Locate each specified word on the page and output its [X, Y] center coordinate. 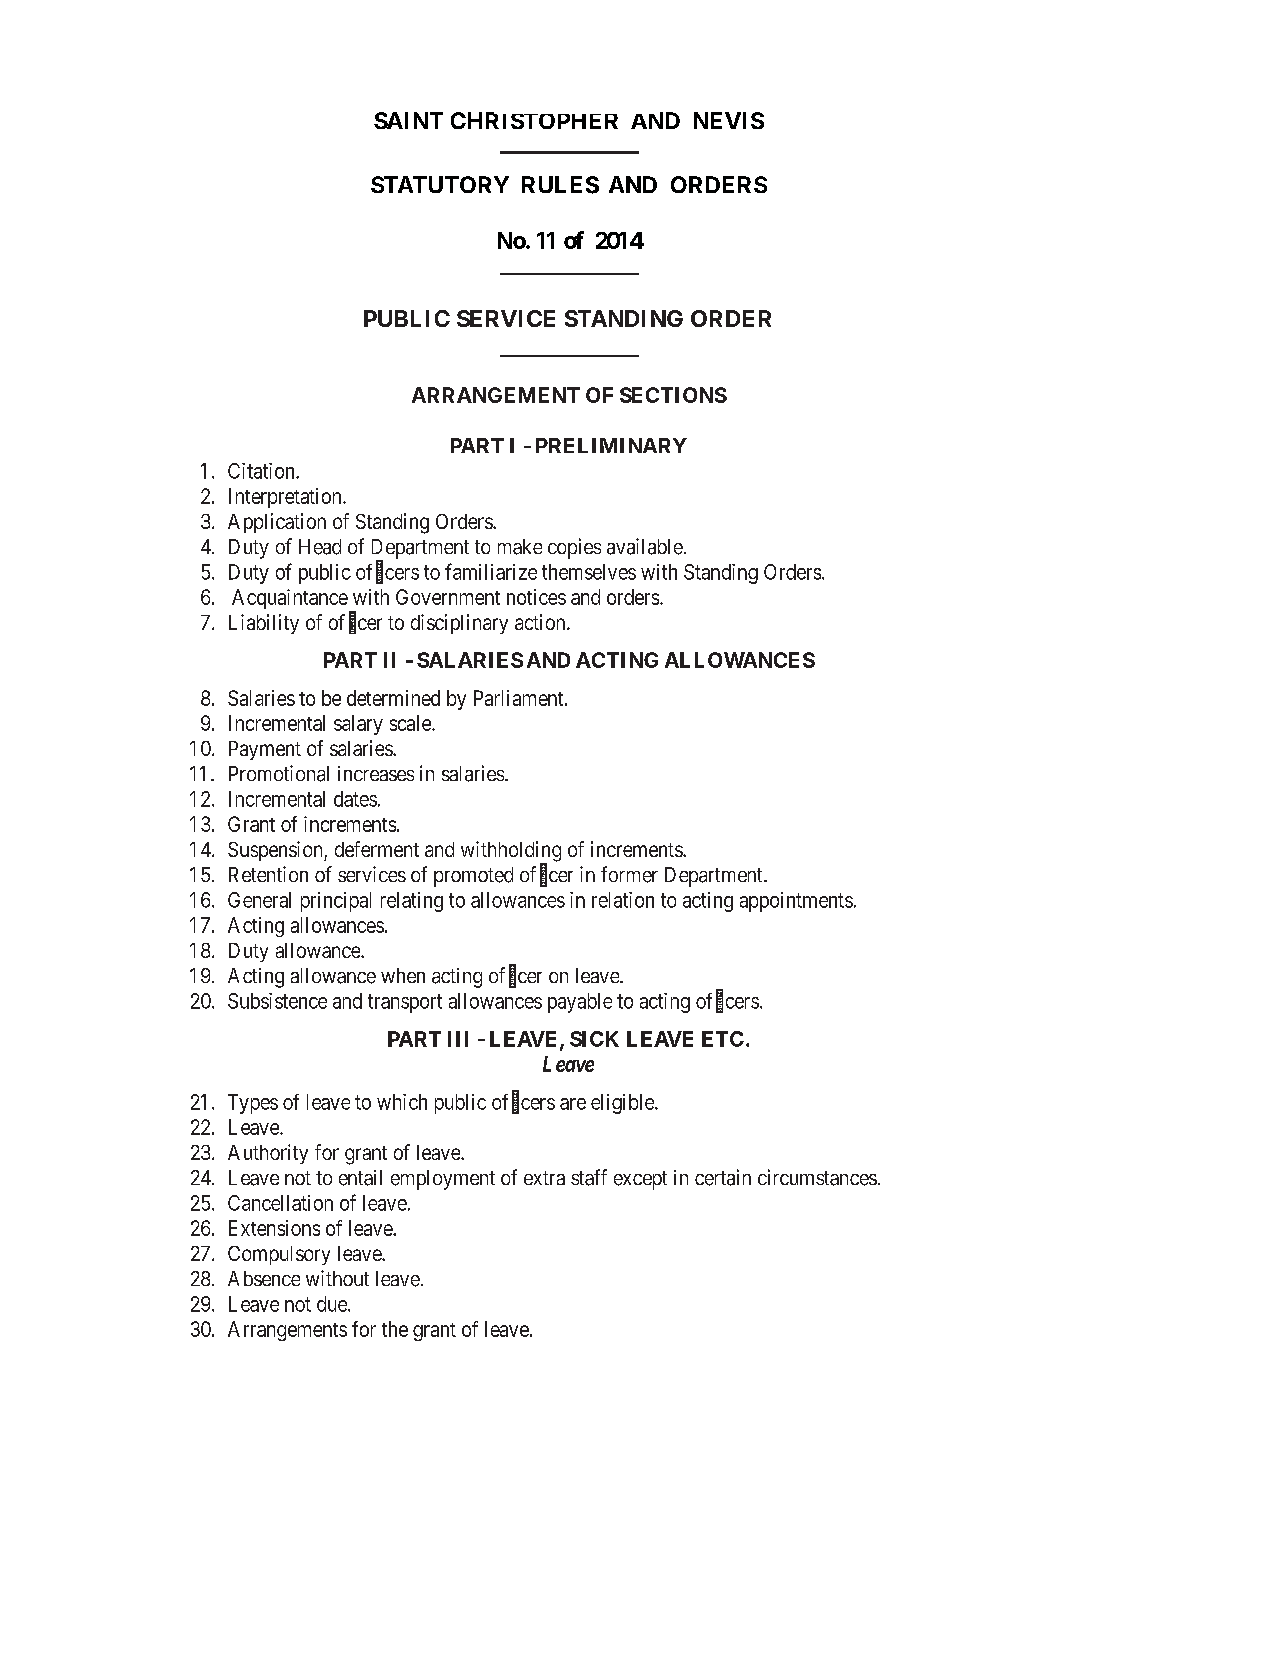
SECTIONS [673, 395]
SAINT [408, 120]
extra [544, 1178]
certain [723, 1177]
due [333, 1304]
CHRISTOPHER [534, 120]
